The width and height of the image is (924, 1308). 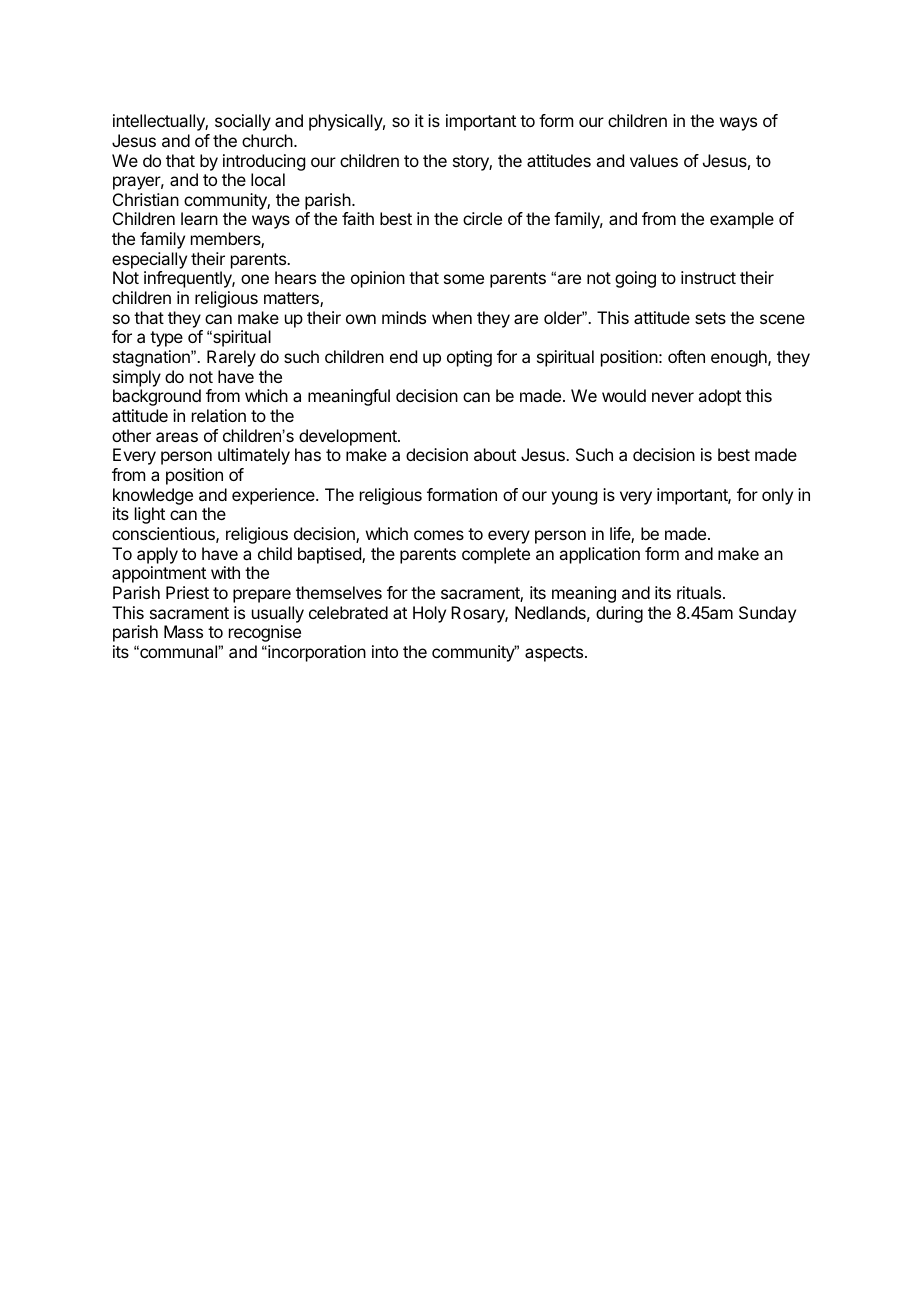 What do you see at coordinates (255, 279) in the image?
I see `one` at bounding box center [255, 279].
